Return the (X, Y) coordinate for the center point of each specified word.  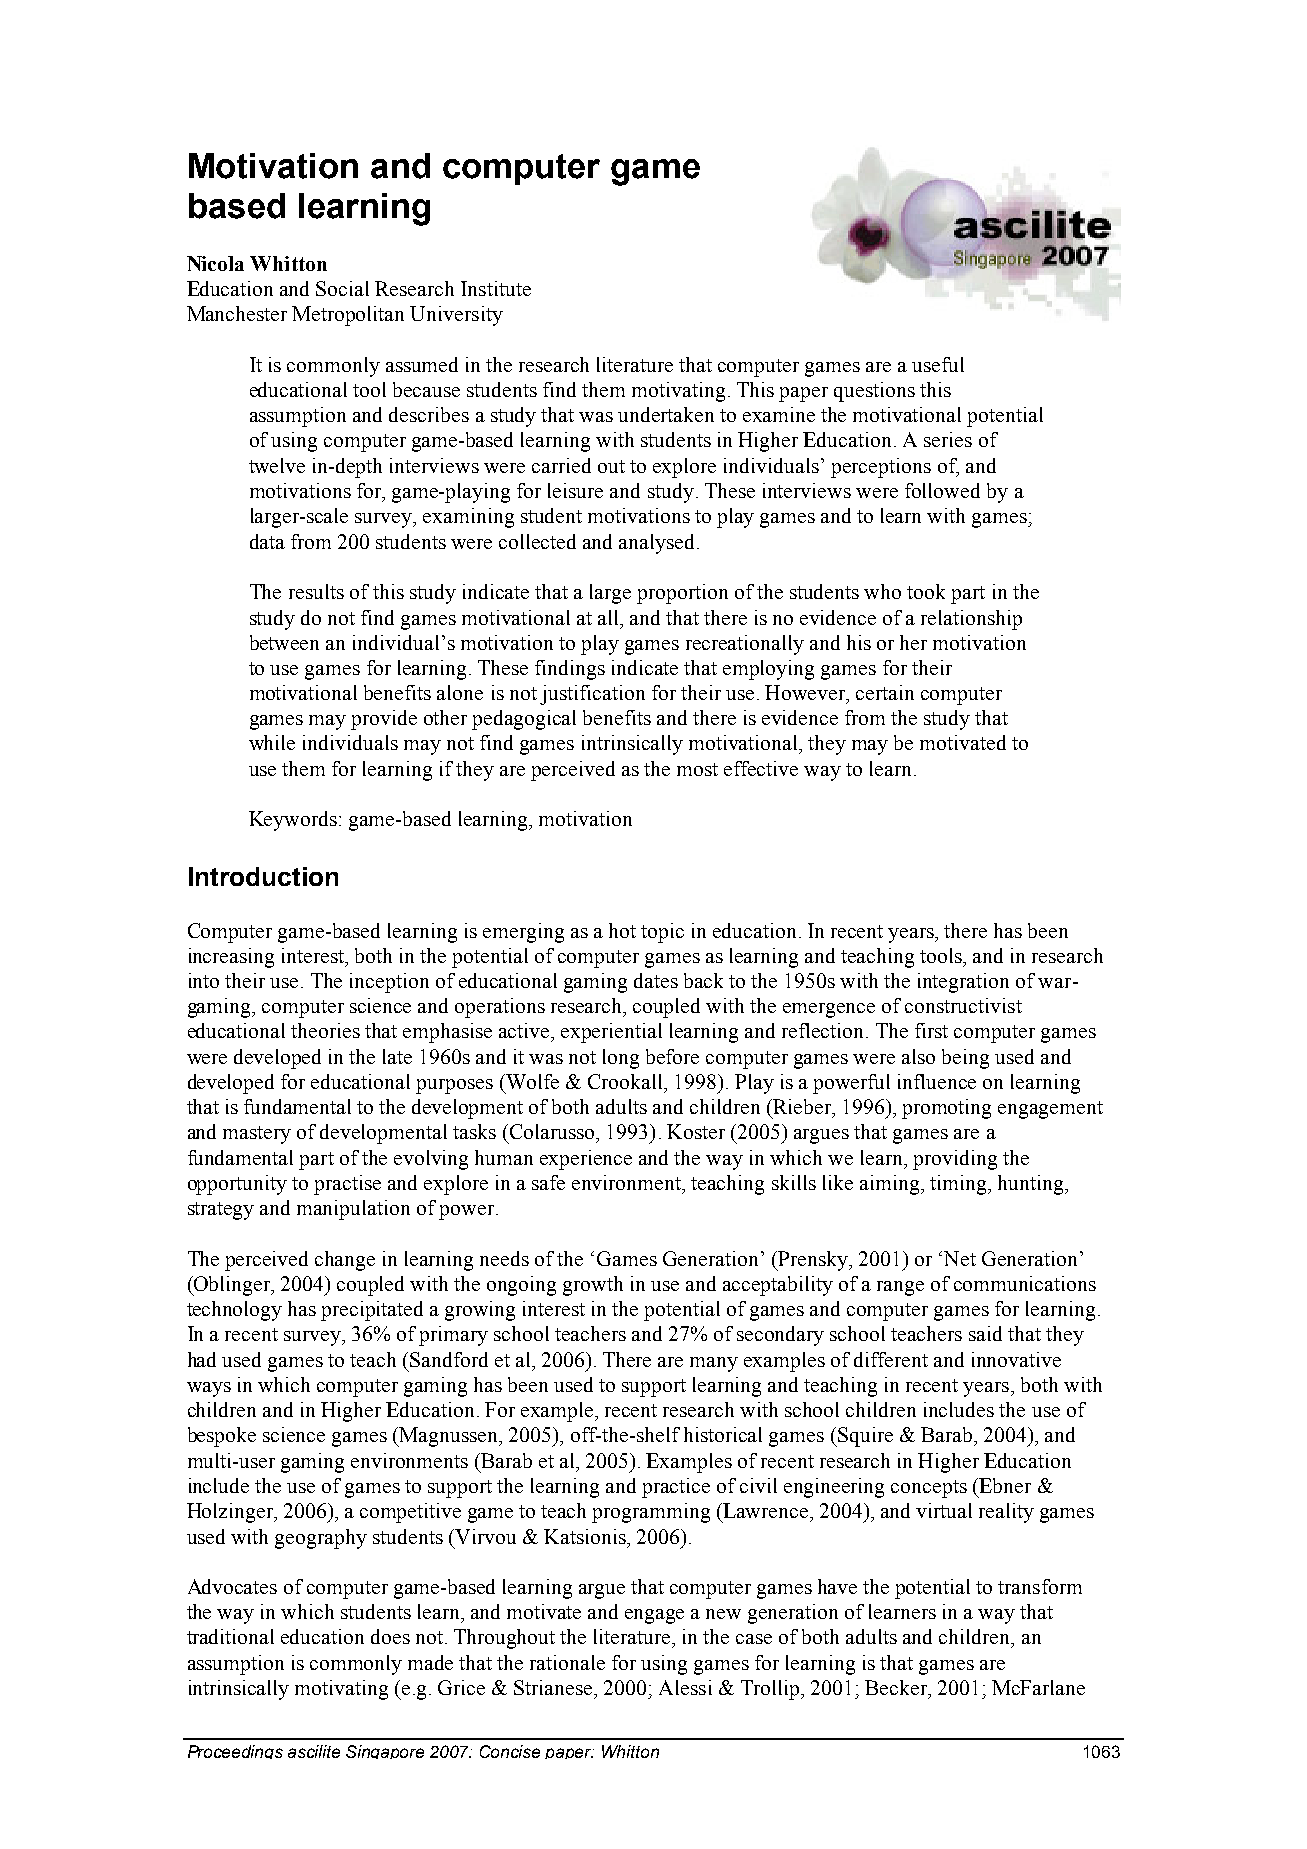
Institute (496, 288)
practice (676, 1488)
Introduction (263, 876)
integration (963, 983)
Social (342, 288)
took (926, 591)
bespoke (222, 1437)
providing (955, 1160)
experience (586, 1160)
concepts (929, 1489)
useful (938, 364)
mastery (257, 1135)
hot (622, 930)
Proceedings (235, 1752)
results (316, 591)
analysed (656, 544)
